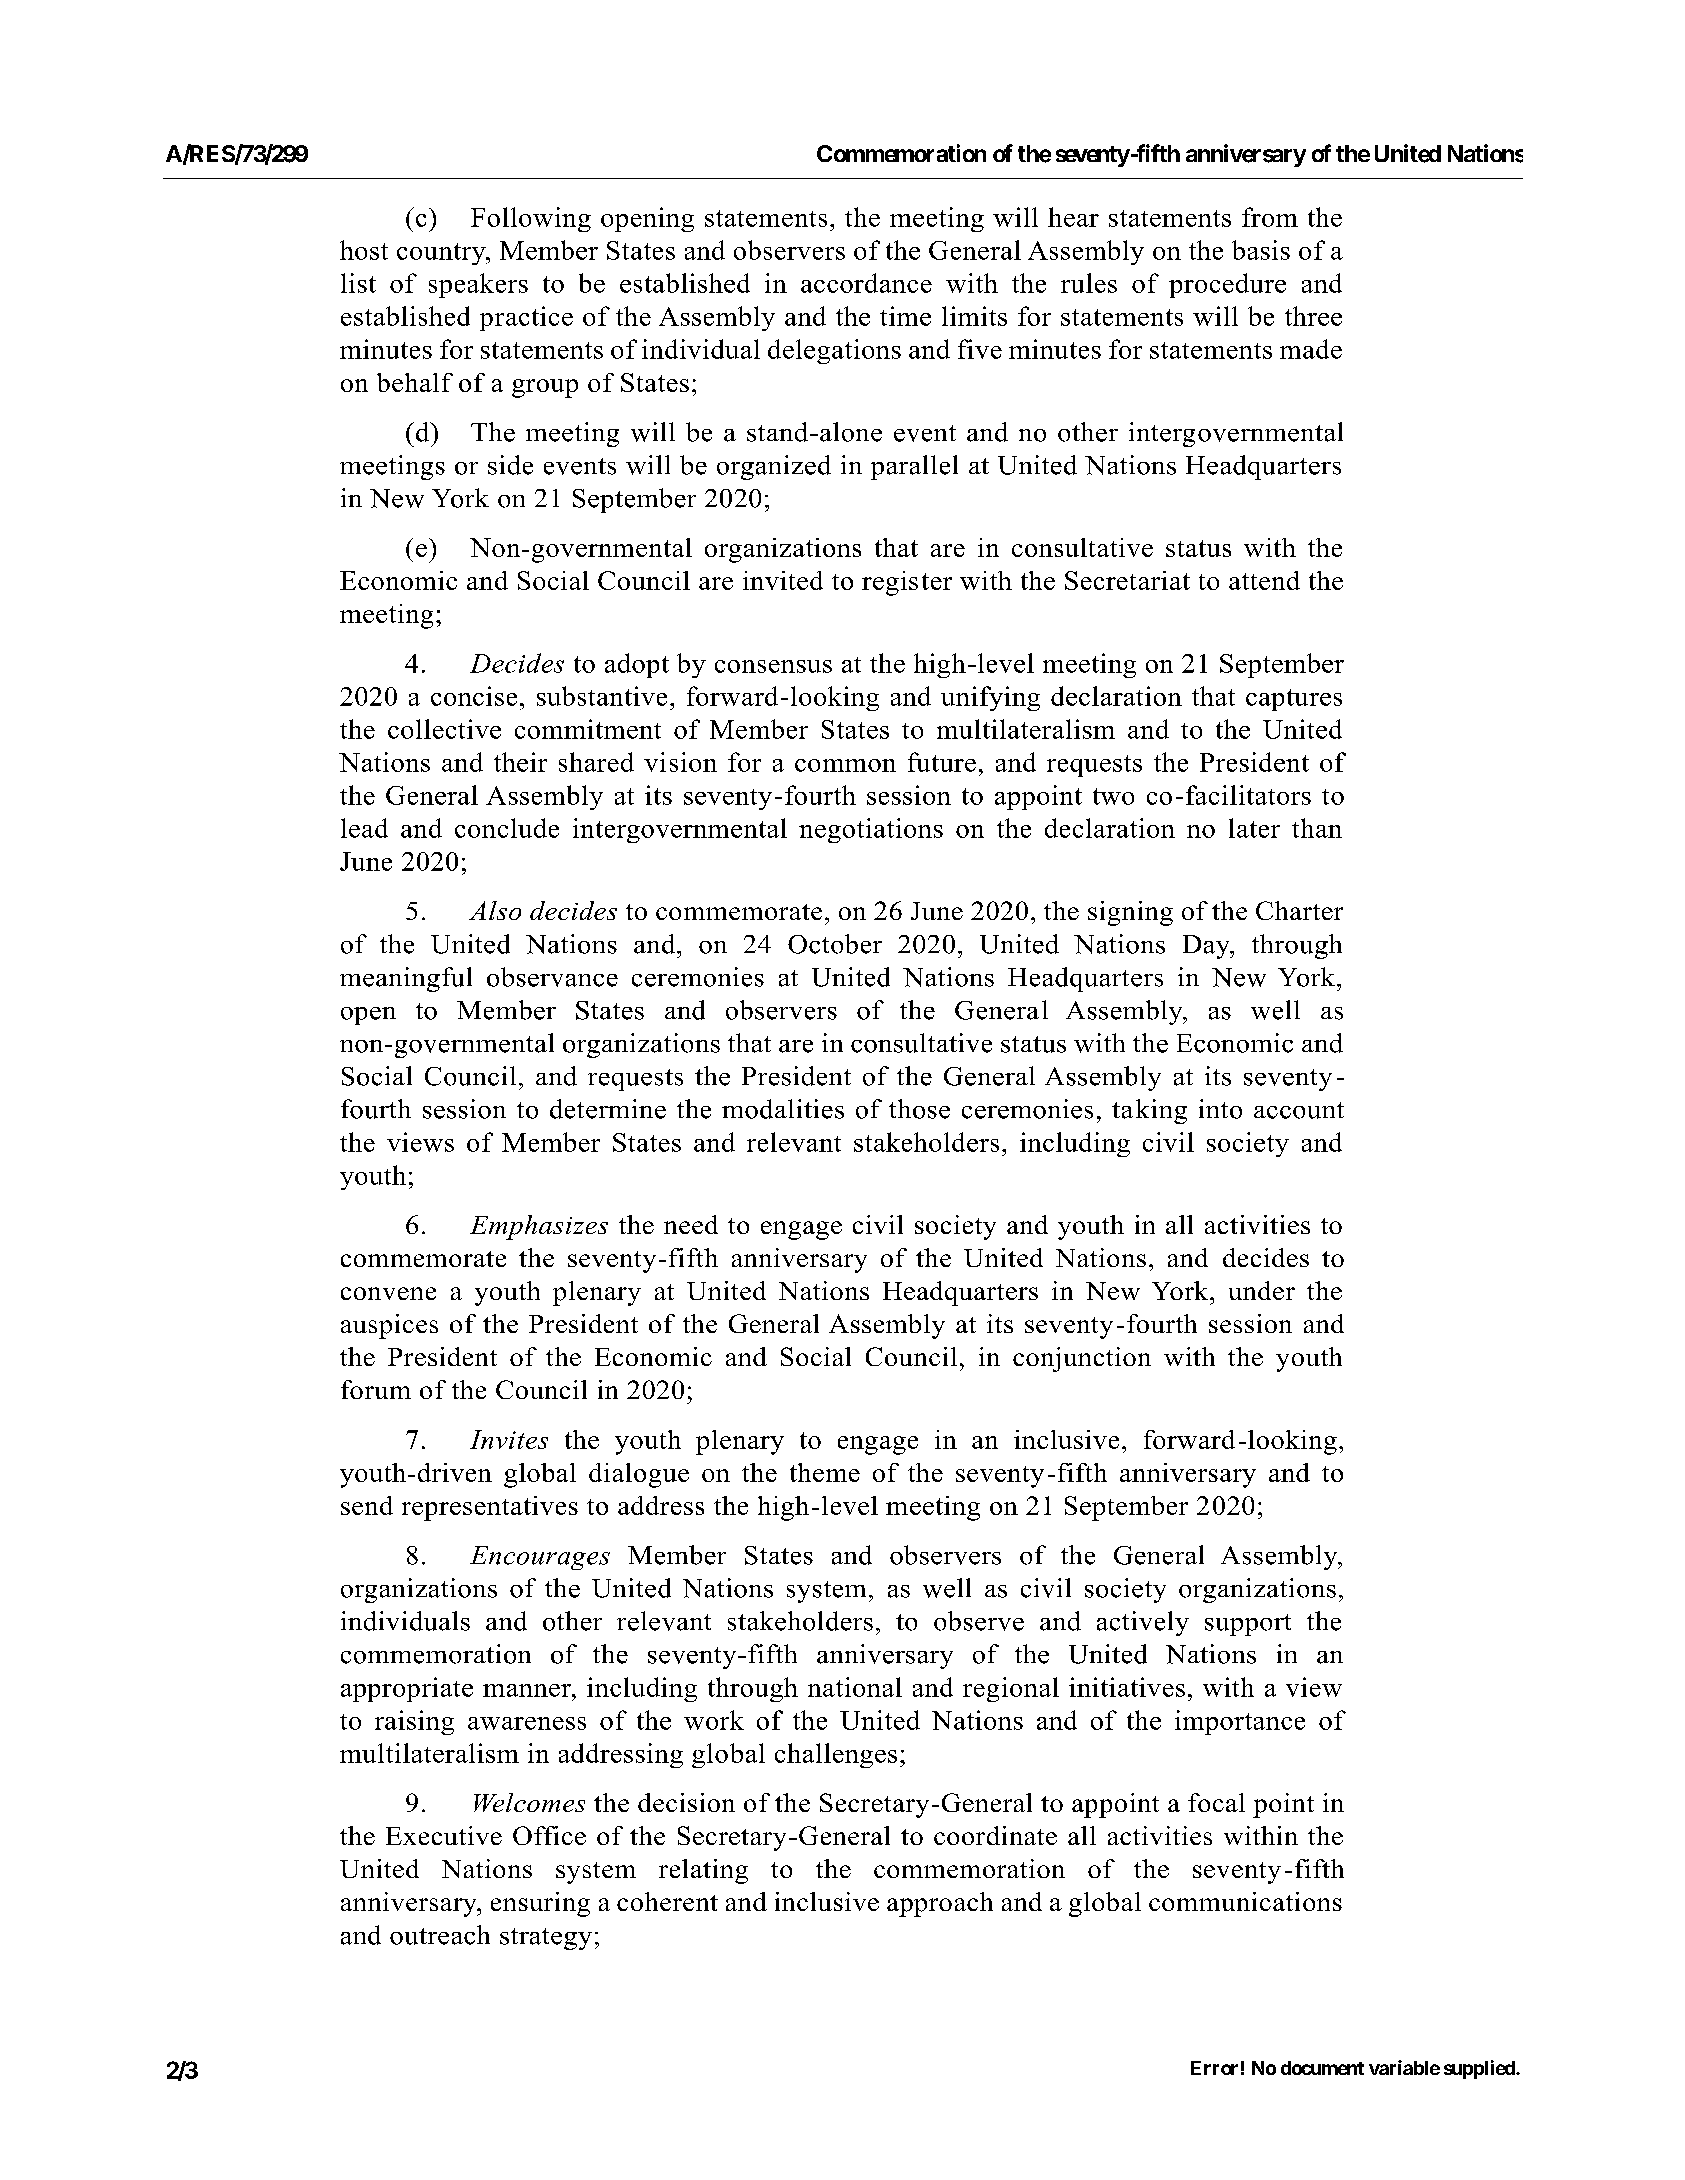  What do you see at coordinates (907, 583) in the screenshot?
I see `register` at bounding box center [907, 583].
